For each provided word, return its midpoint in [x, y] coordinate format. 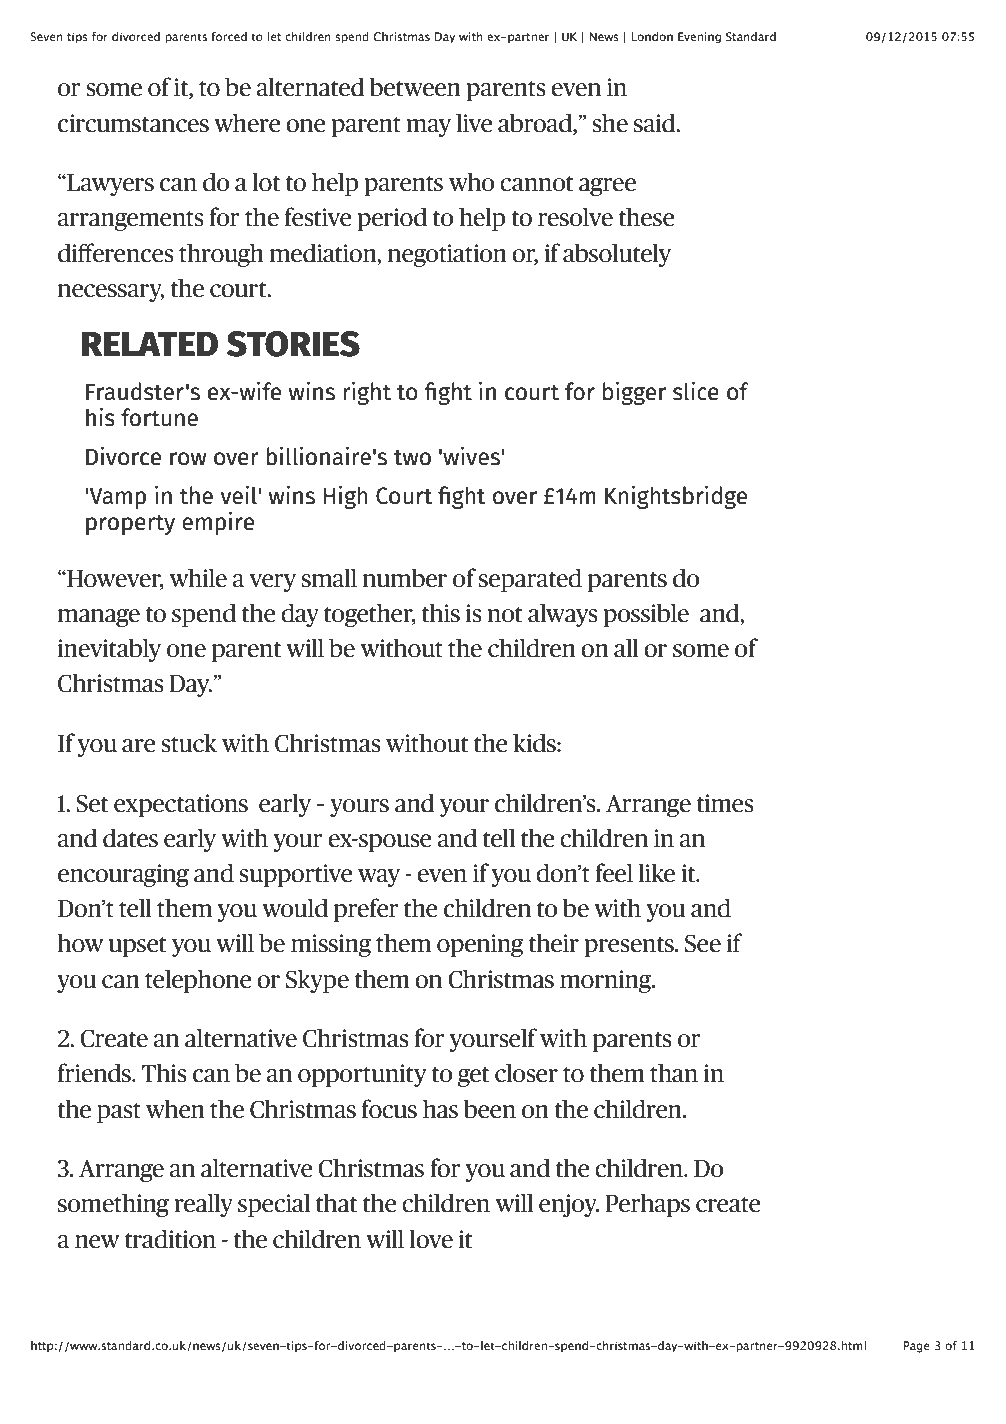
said [656, 123]
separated [530, 580]
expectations [181, 805]
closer [526, 1073]
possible [646, 615]
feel [614, 873]
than [674, 1073]
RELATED [150, 344]
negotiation [447, 255]
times [725, 803]
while [198, 578]
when [175, 1109]
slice [696, 391]
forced [229, 36]
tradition [170, 1239]
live [474, 123]
